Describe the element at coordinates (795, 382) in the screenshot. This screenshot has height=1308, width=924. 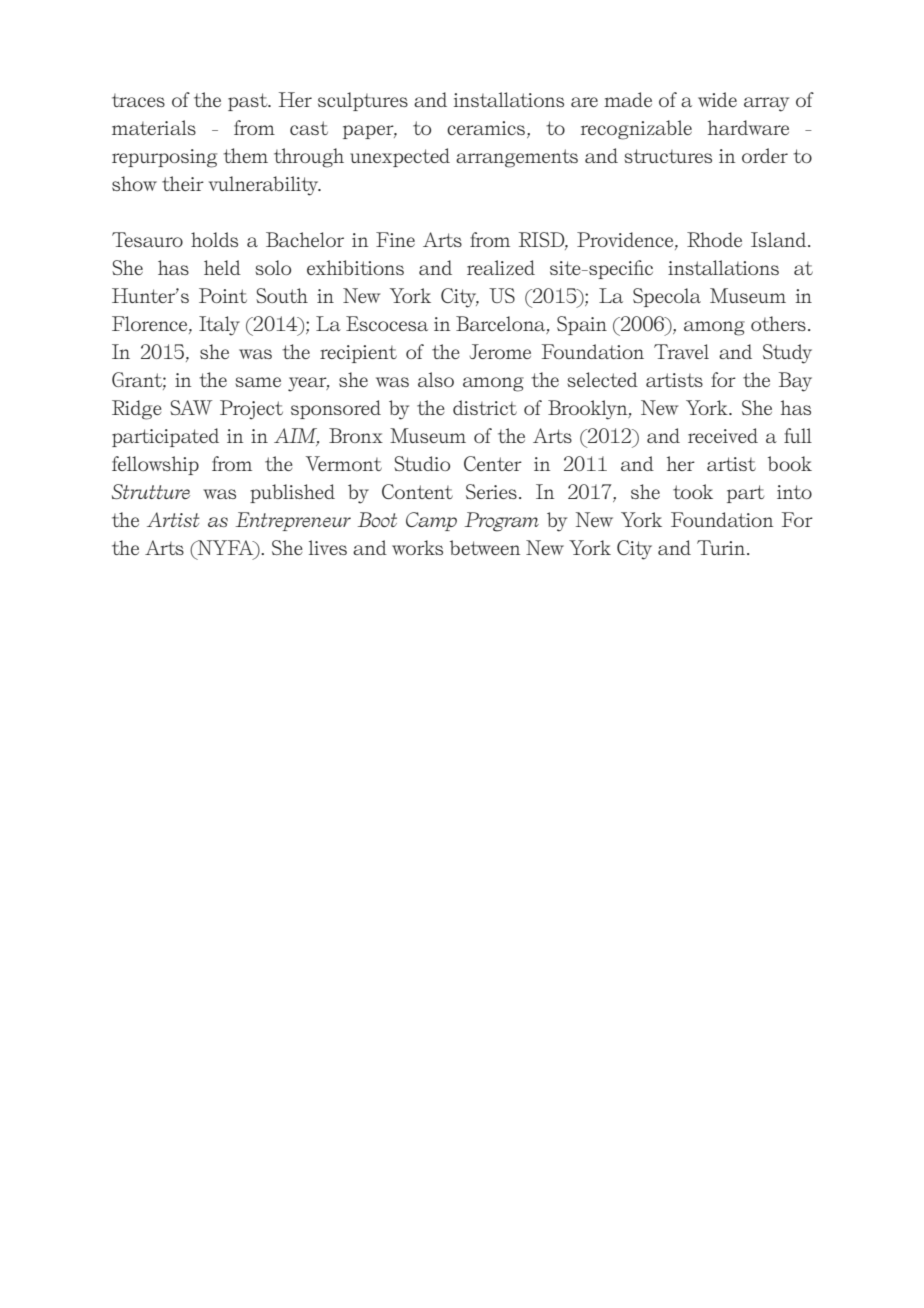
I see `Bay` at that location.
